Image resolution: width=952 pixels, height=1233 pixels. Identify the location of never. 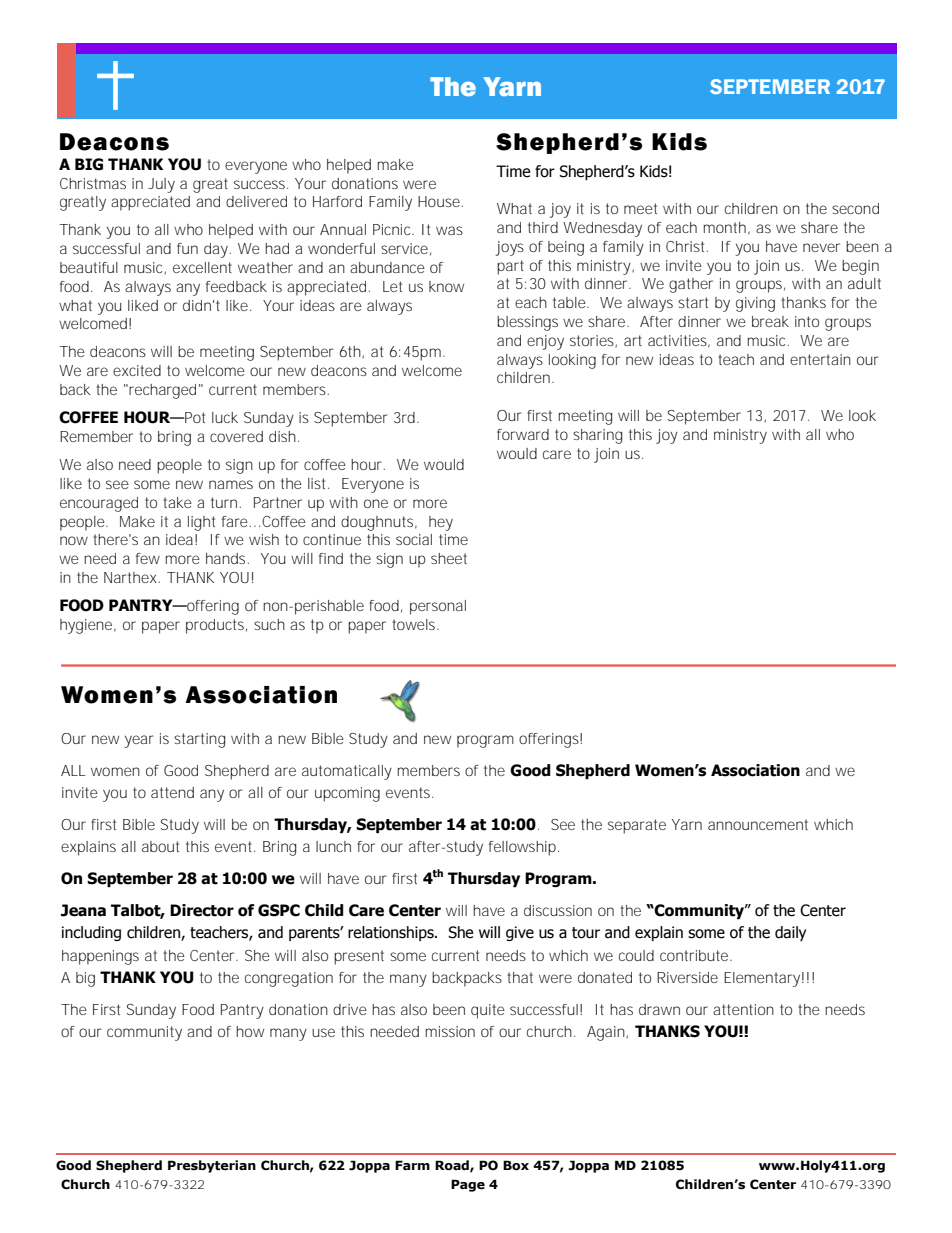
(821, 247).
